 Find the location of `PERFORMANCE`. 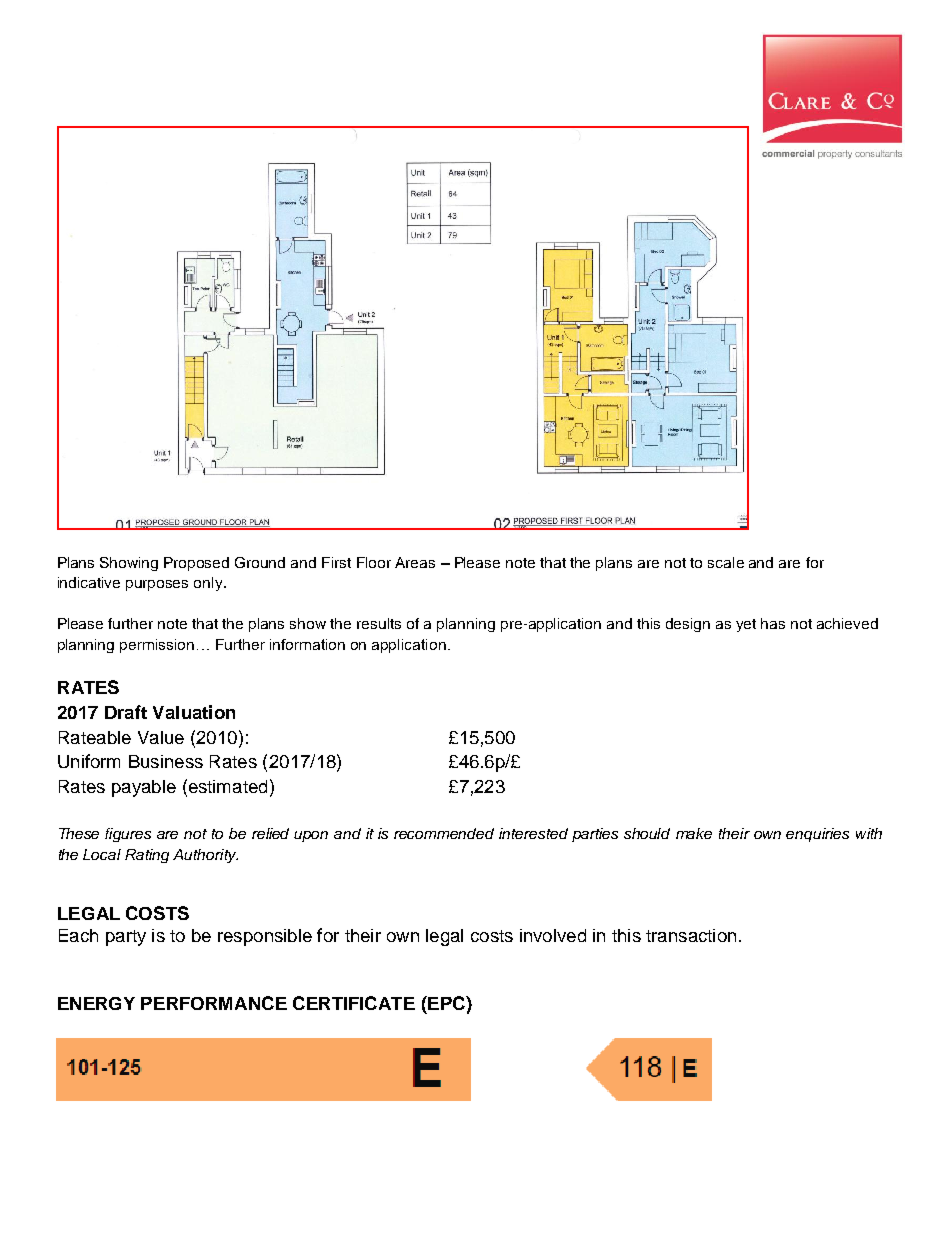

PERFORMANCE is located at coordinates (214, 1003).
